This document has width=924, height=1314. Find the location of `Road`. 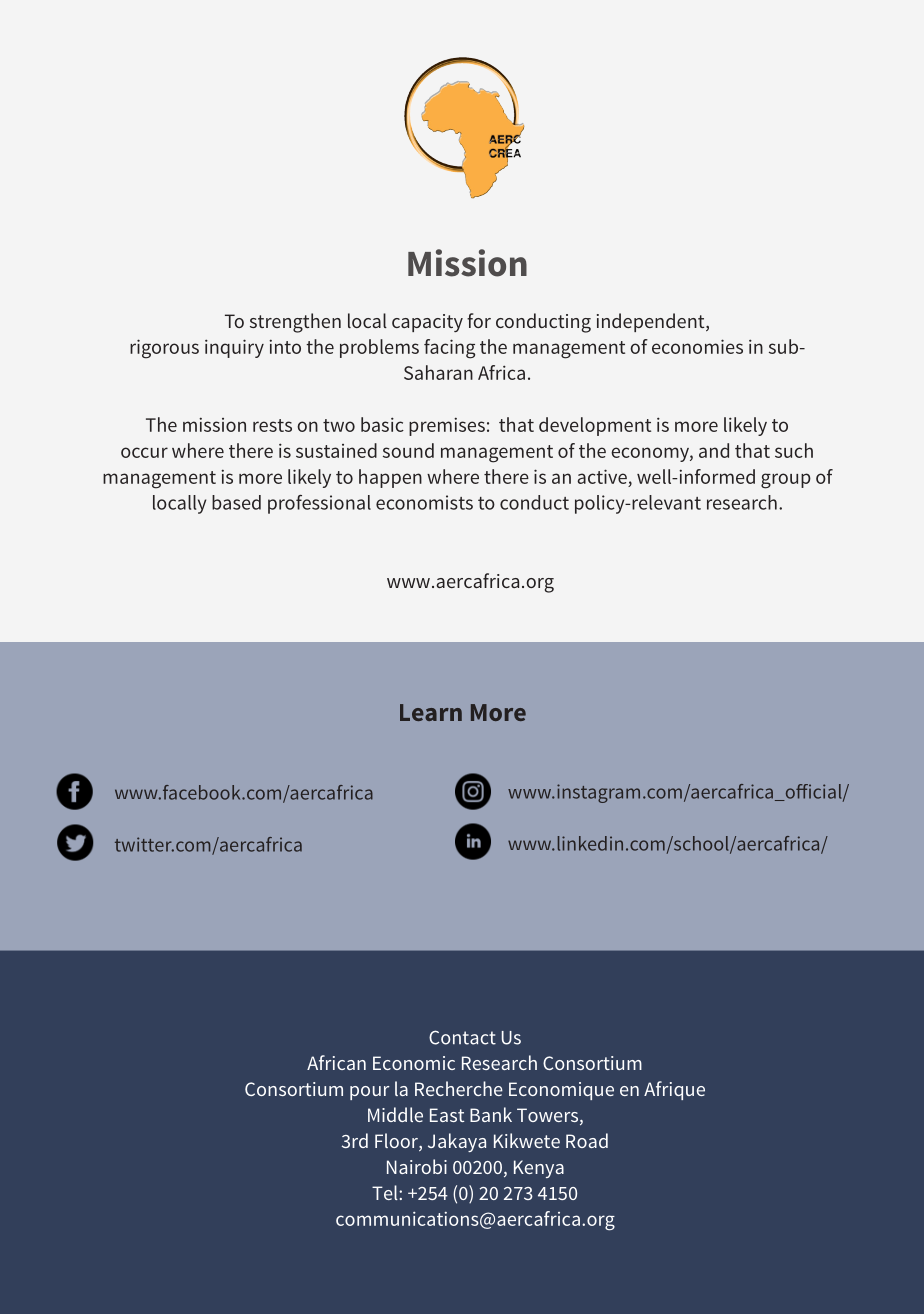

Road is located at coordinates (587, 1140).
